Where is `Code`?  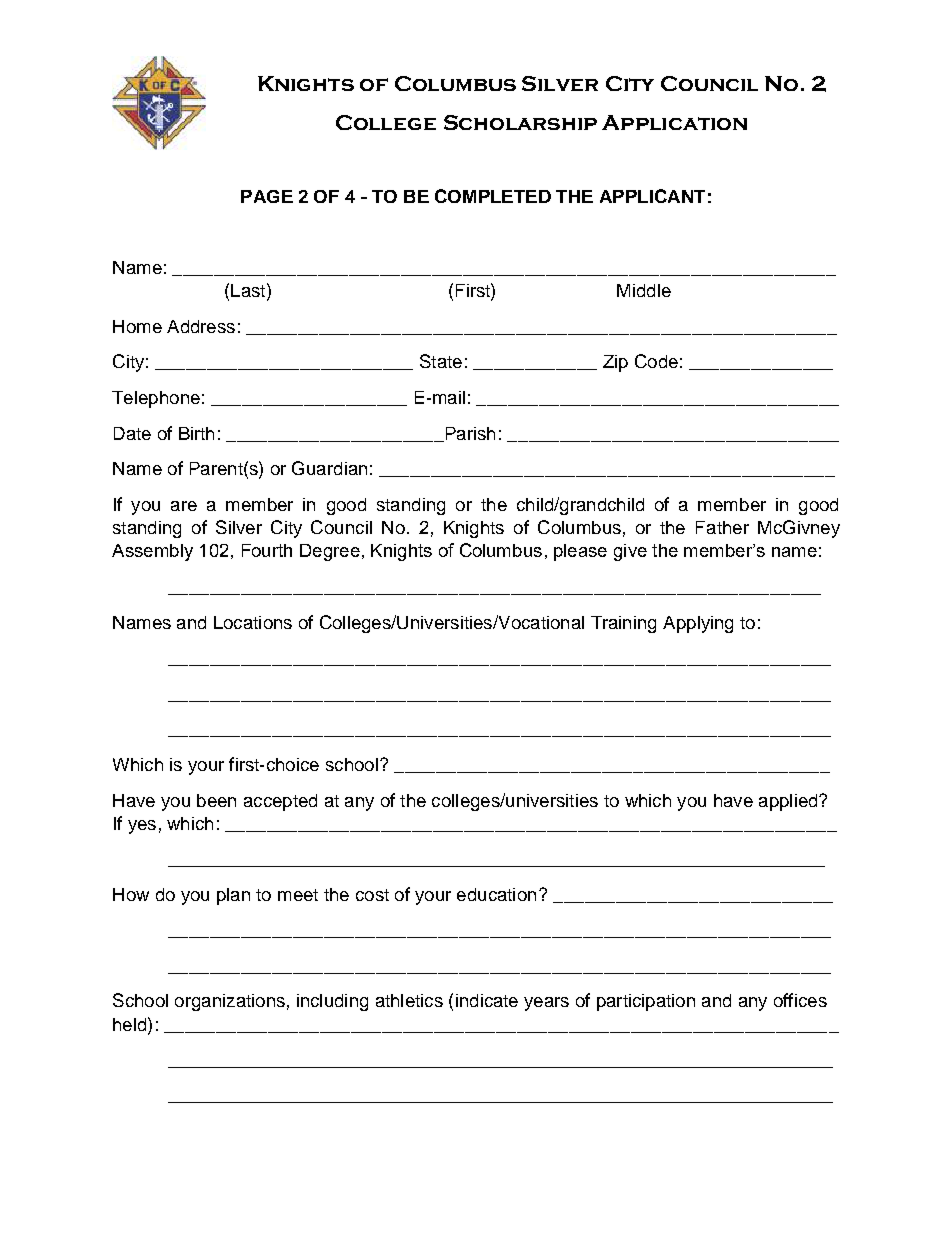
Code is located at coordinates (656, 361).
